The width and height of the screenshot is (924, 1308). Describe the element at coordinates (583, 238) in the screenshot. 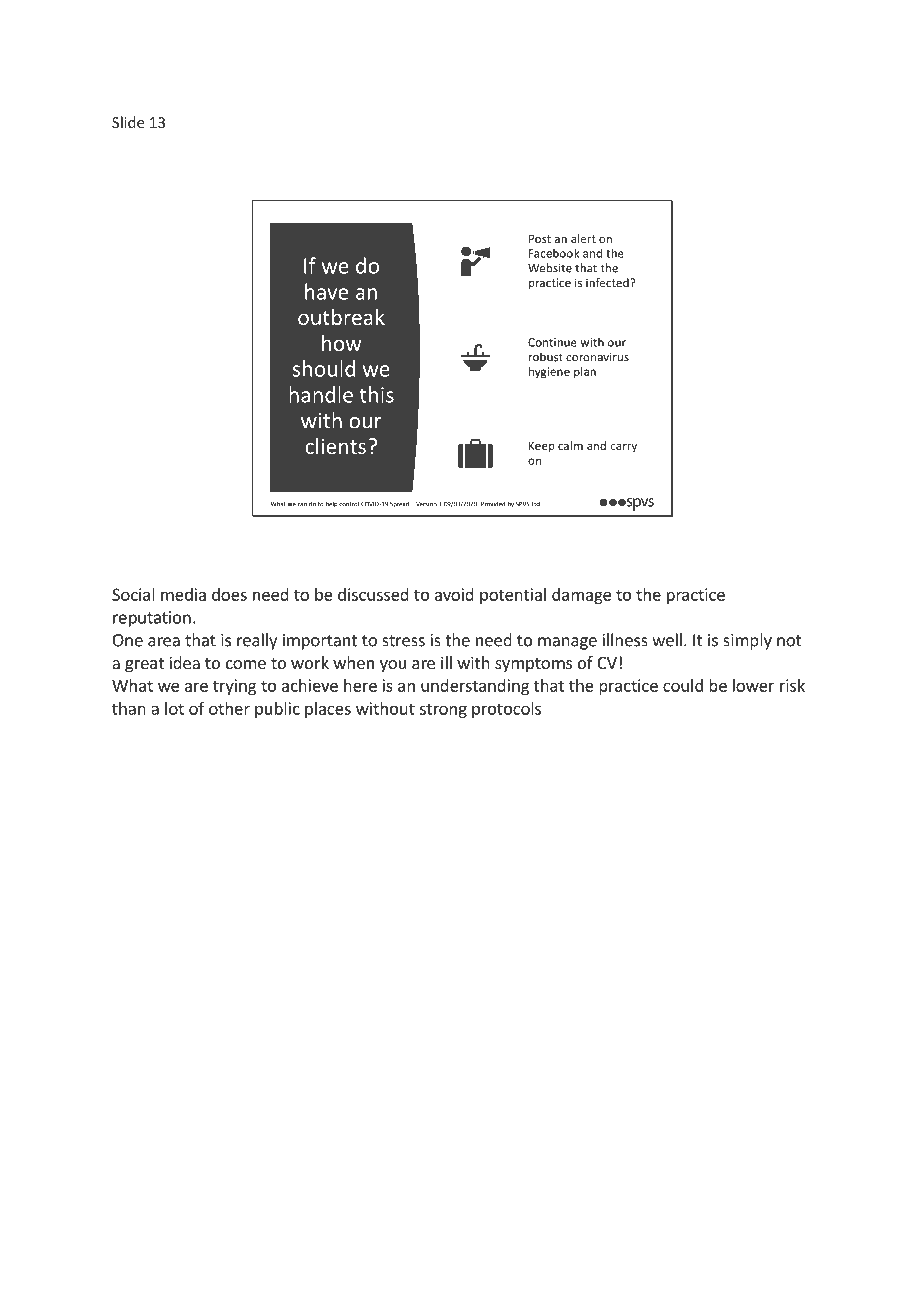

I see `alert` at that location.
